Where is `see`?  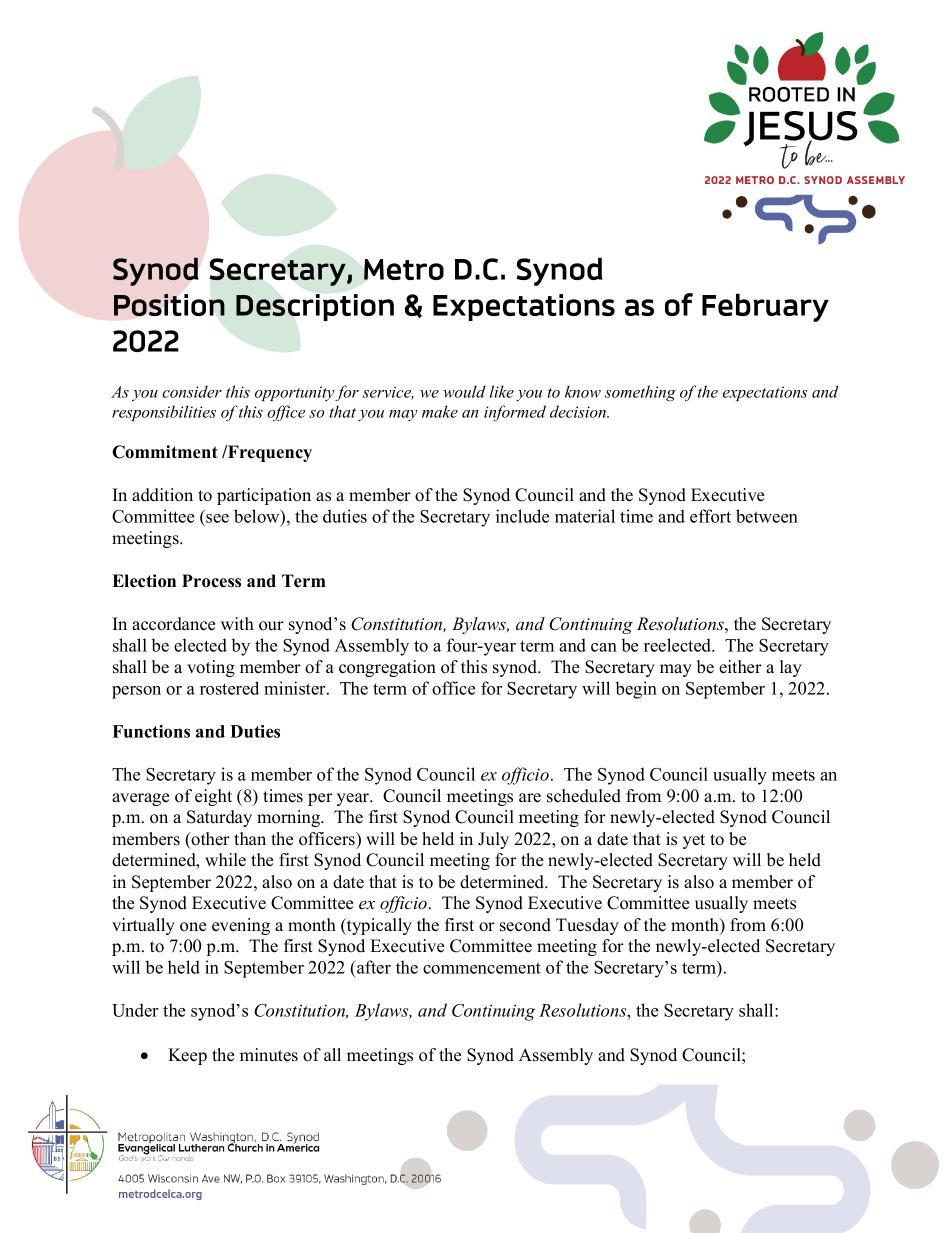
see is located at coordinates (217, 518).
